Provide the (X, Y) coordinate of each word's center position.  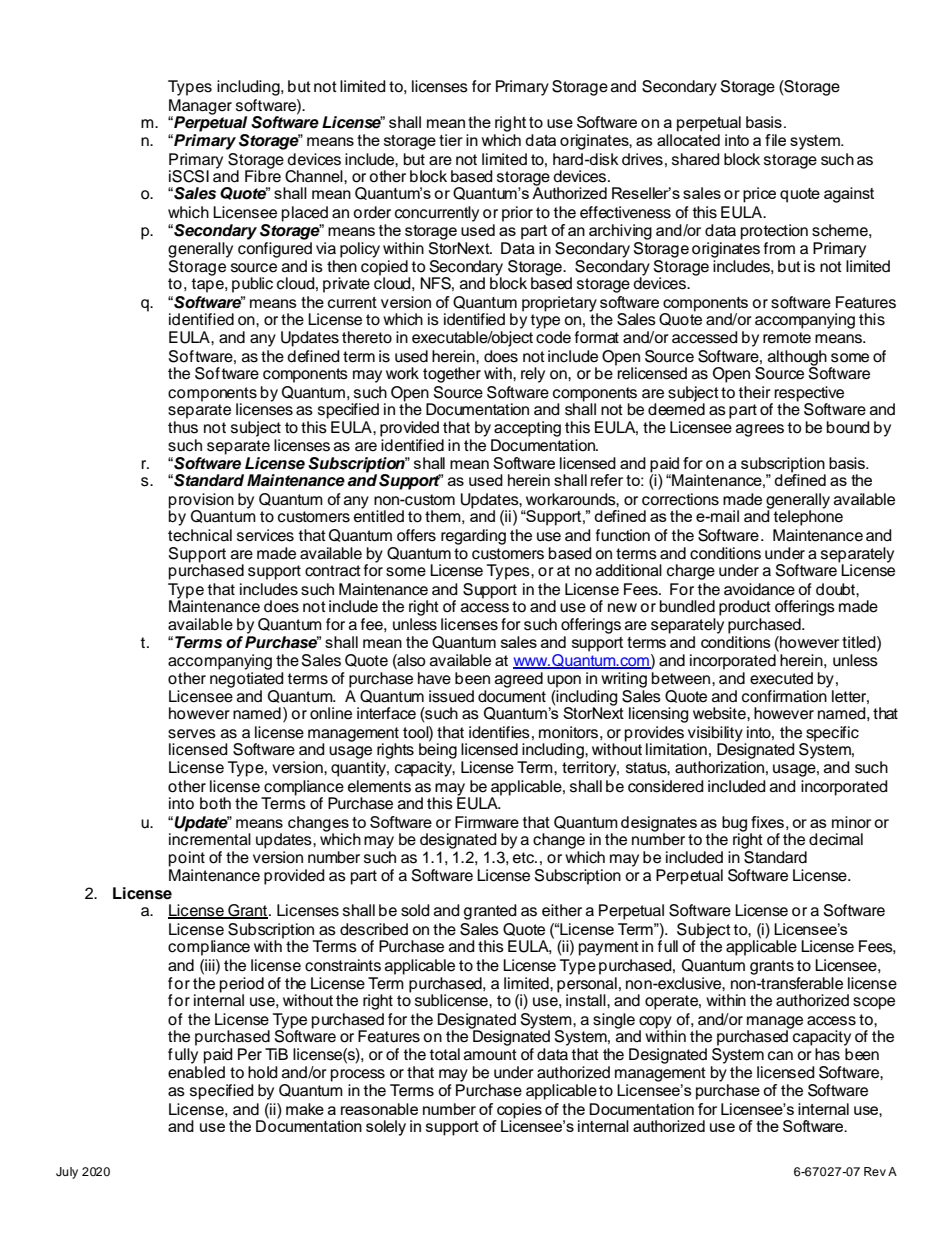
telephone (807, 517)
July (67, 1173)
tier (451, 140)
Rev (875, 1171)
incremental (210, 838)
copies (519, 1111)
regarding (473, 537)
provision (201, 502)
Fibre (263, 175)
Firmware (487, 822)
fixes (767, 822)
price (759, 195)
